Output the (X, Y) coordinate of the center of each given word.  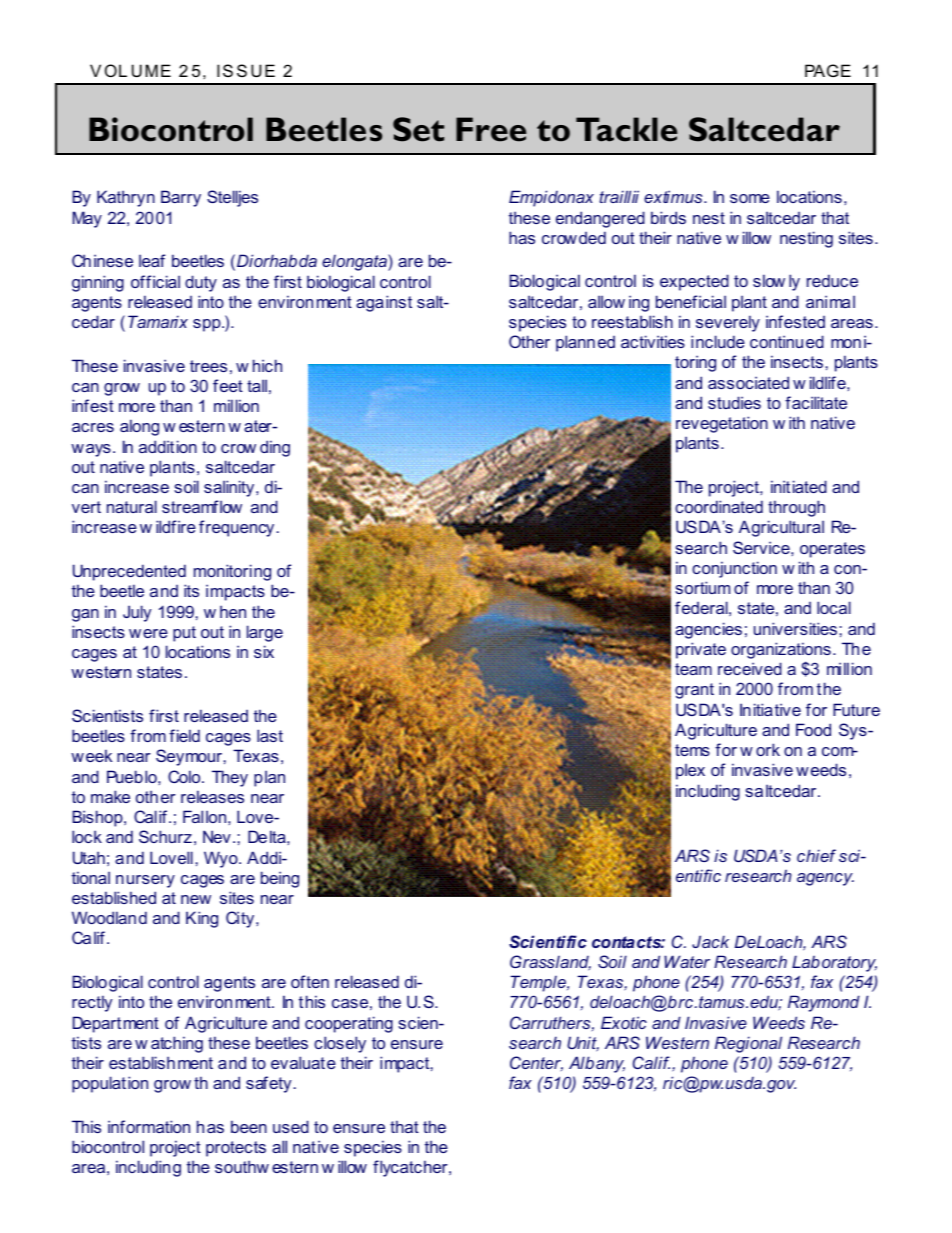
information (149, 1126)
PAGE (828, 70)
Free (491, 129)
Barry (181, 198)
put (184, 634)
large (265, 633)
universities (795, 628)
